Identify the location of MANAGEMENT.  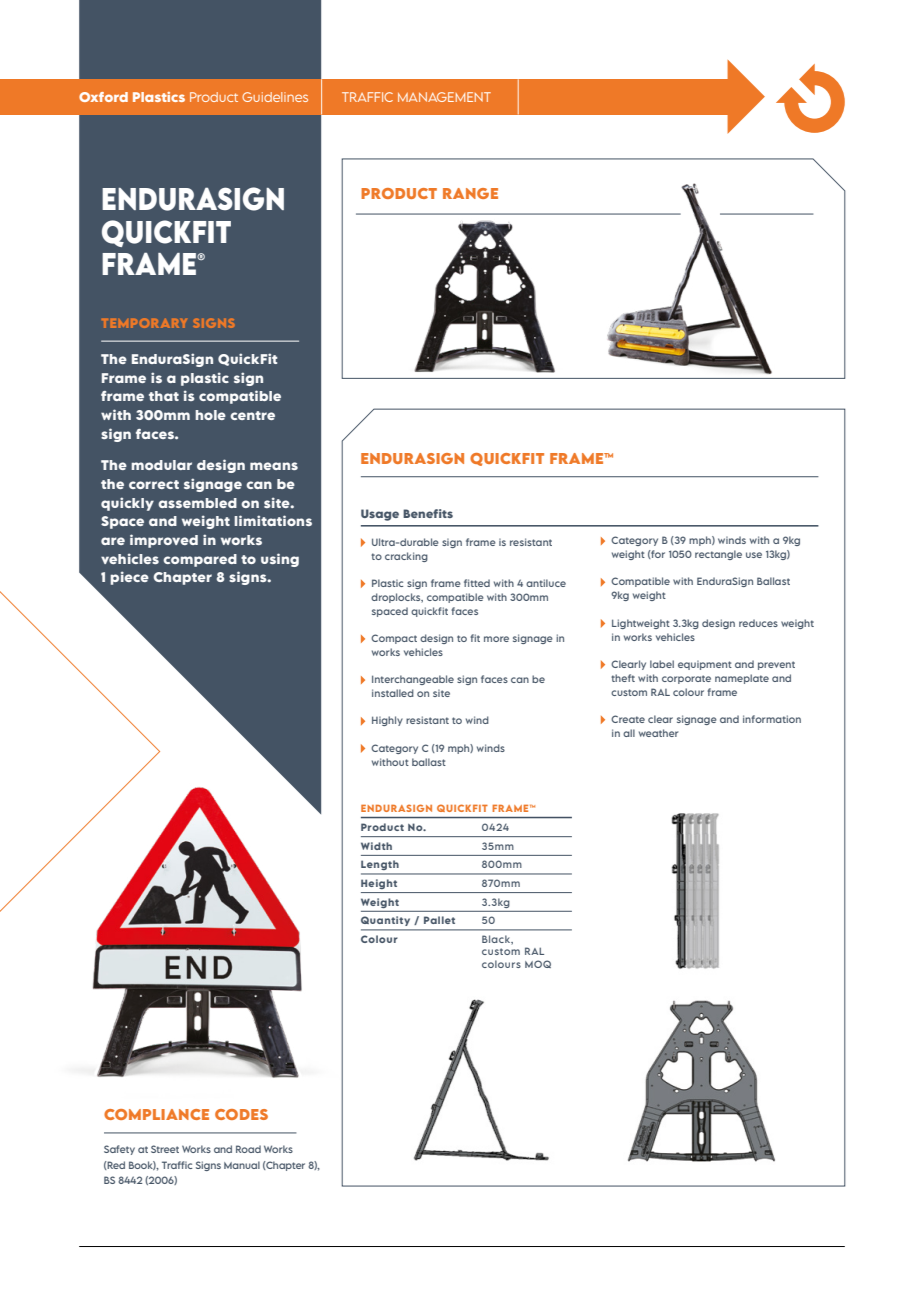
(444, 97).
